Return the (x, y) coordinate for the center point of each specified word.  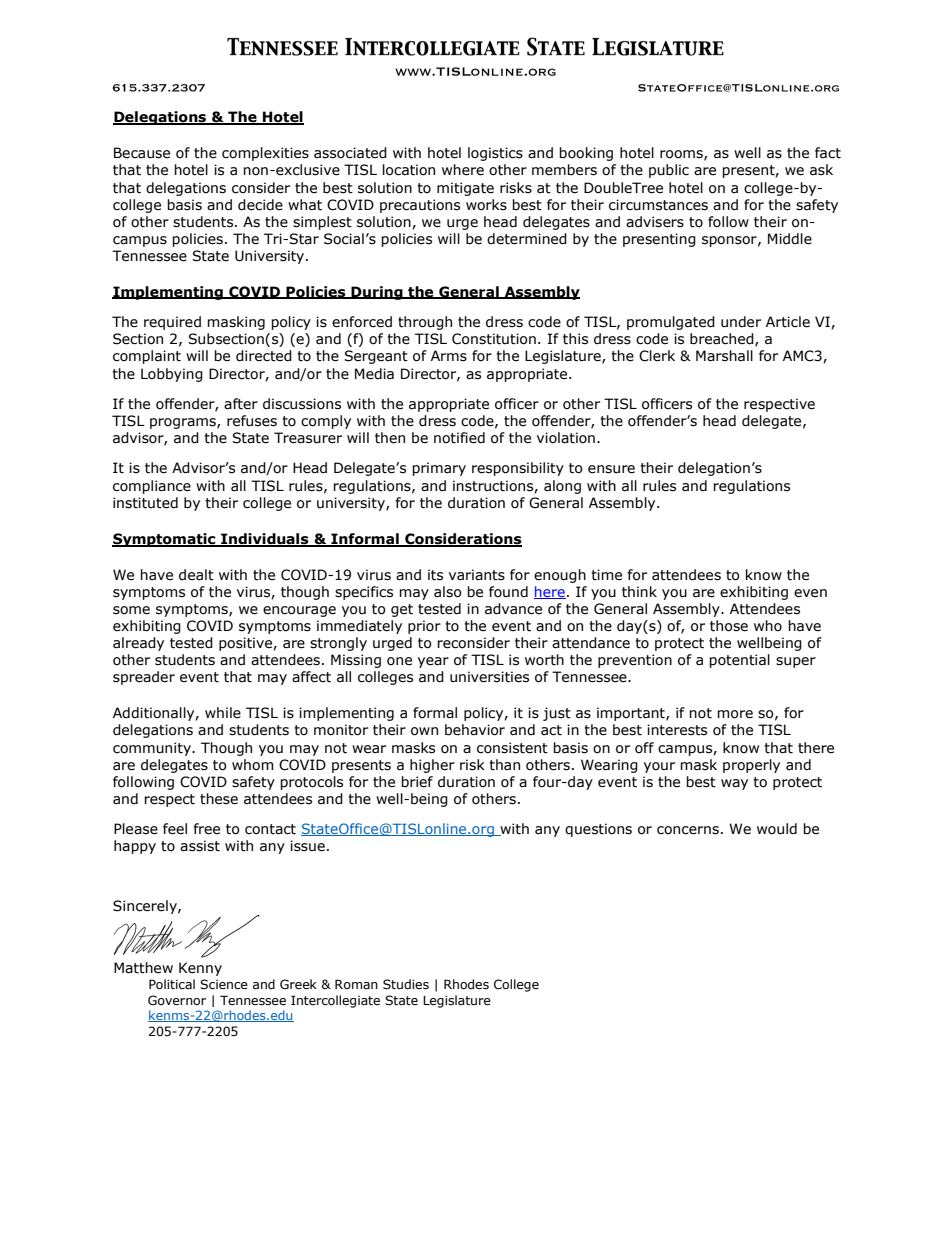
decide (260, 205)
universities (489, 677)
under (741, 322)
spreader (144, 678)
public (669, 171)
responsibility (518, 469)
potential (739, 661)
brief (417, 782)
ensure (611, 469)
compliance (152, 487)
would (777, 829)
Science (224, 984)
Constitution (494, 339)
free (206, 829)
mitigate (465, 189)
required (172, 323)
